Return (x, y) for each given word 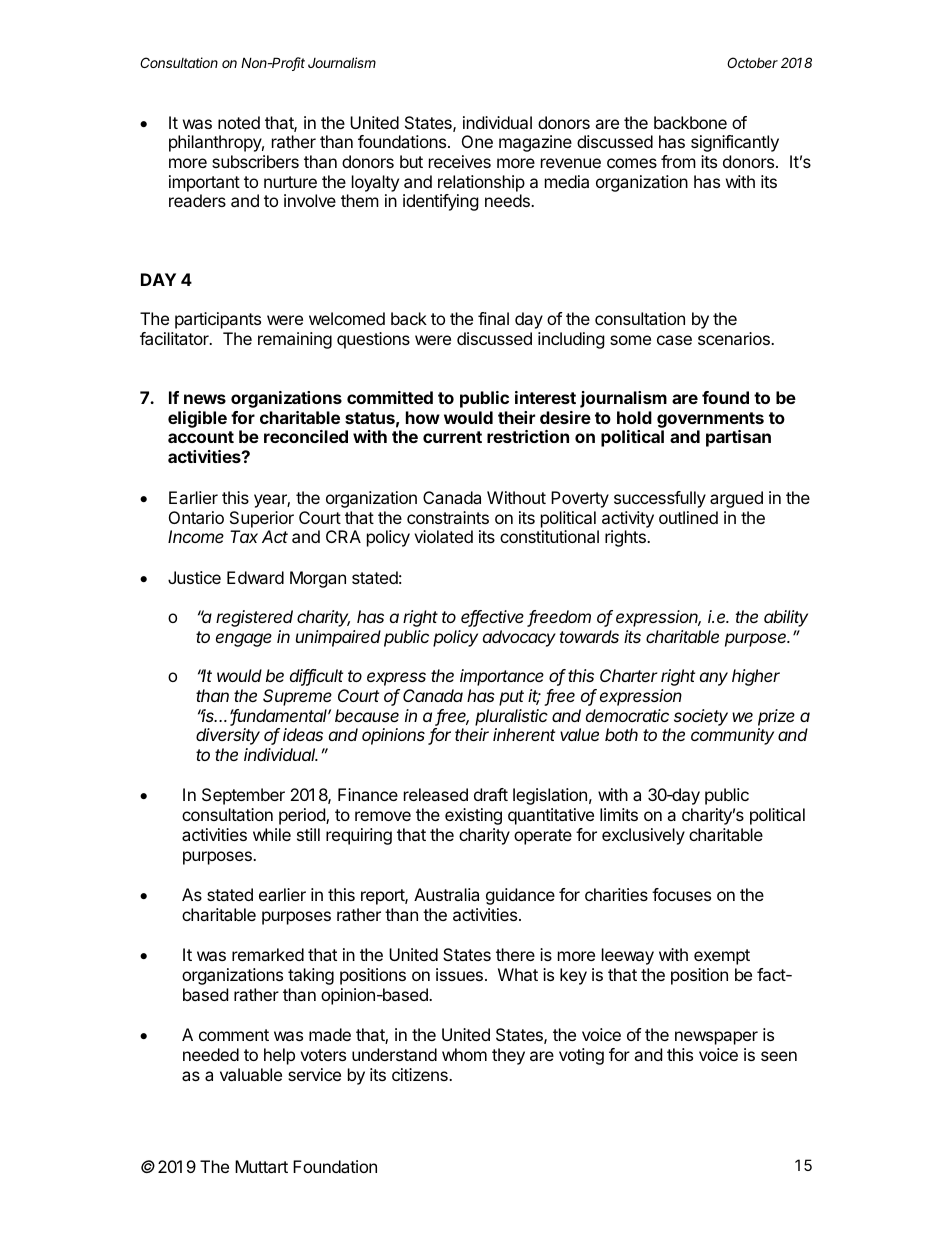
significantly (735, 143)
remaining (295, 340)
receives (460, 161)
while (272, 834)
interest (545, 397)
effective (492, 618)
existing (473, 816)
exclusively (643, 836)
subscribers (255, 161)
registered (254, 618)
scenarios (735, 338)
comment (234, 1035)
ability (786, 618)
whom (464, 1054)
